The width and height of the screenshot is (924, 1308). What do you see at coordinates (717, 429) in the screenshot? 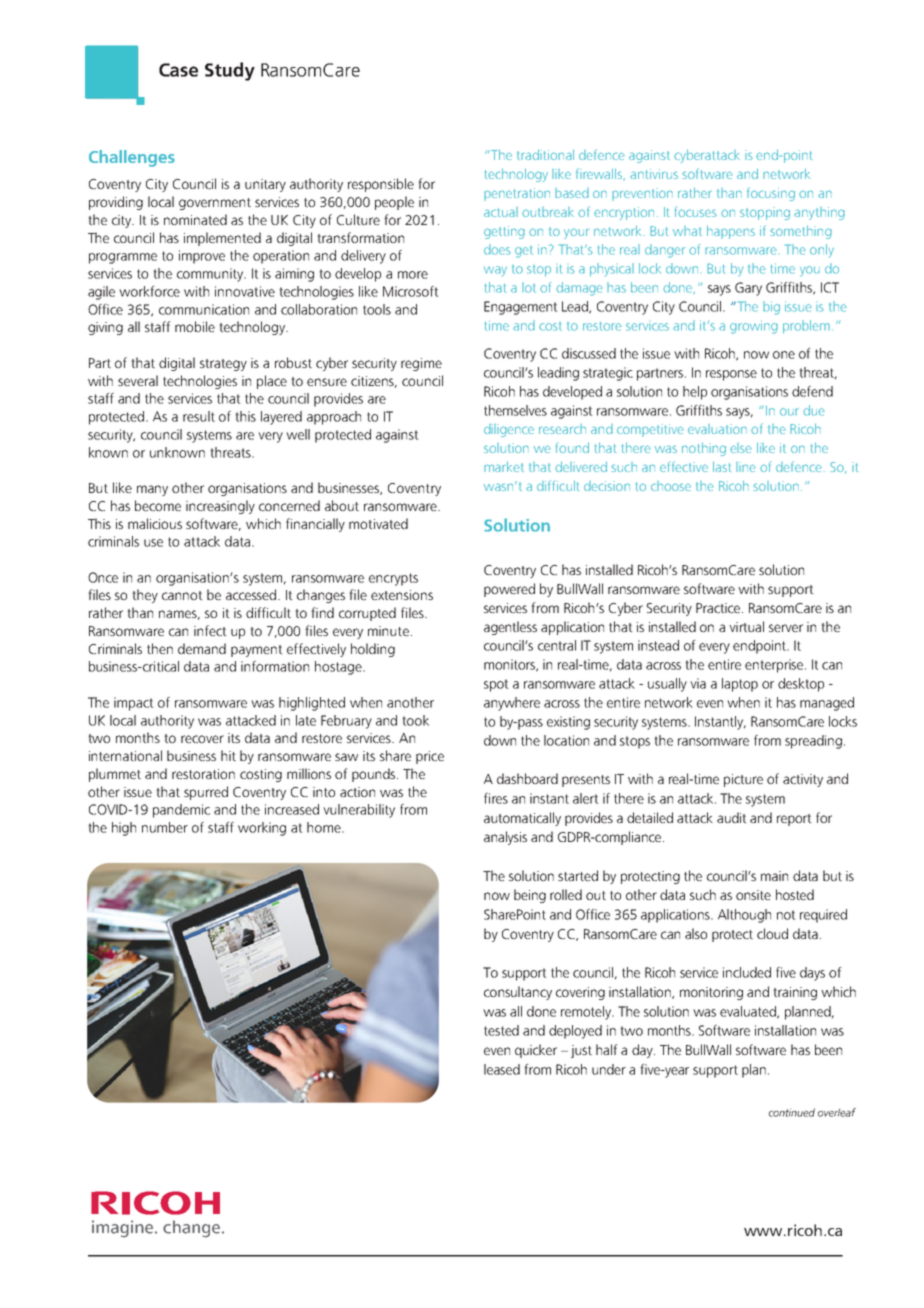
I see `evaluation` at bounding box center [717, 429].
